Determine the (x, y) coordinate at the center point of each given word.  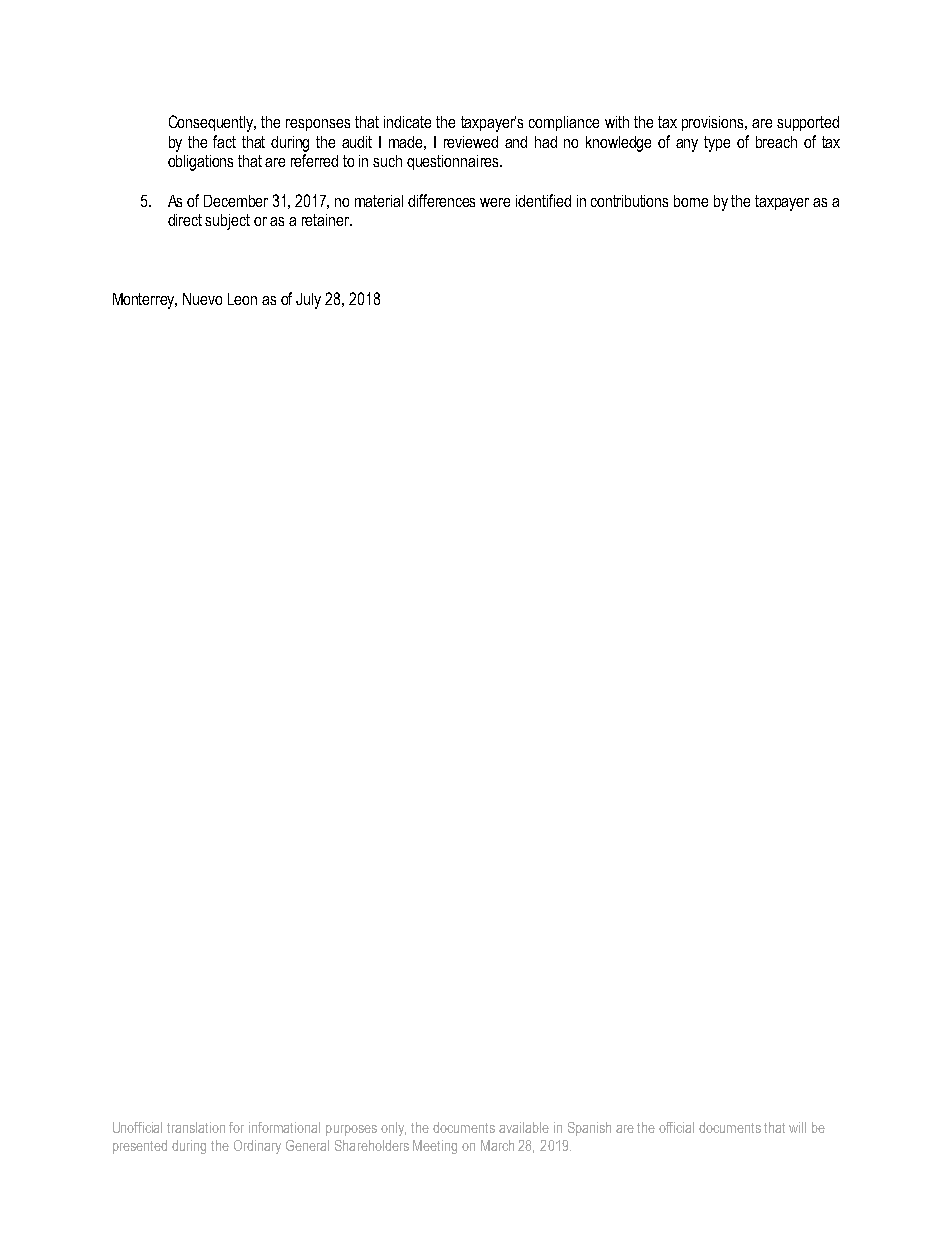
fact (224, 141)
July (308, 301)
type (717, 144)
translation (196, 1127)
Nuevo (202, 299)
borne (691, 201)
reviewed (471, 142)
